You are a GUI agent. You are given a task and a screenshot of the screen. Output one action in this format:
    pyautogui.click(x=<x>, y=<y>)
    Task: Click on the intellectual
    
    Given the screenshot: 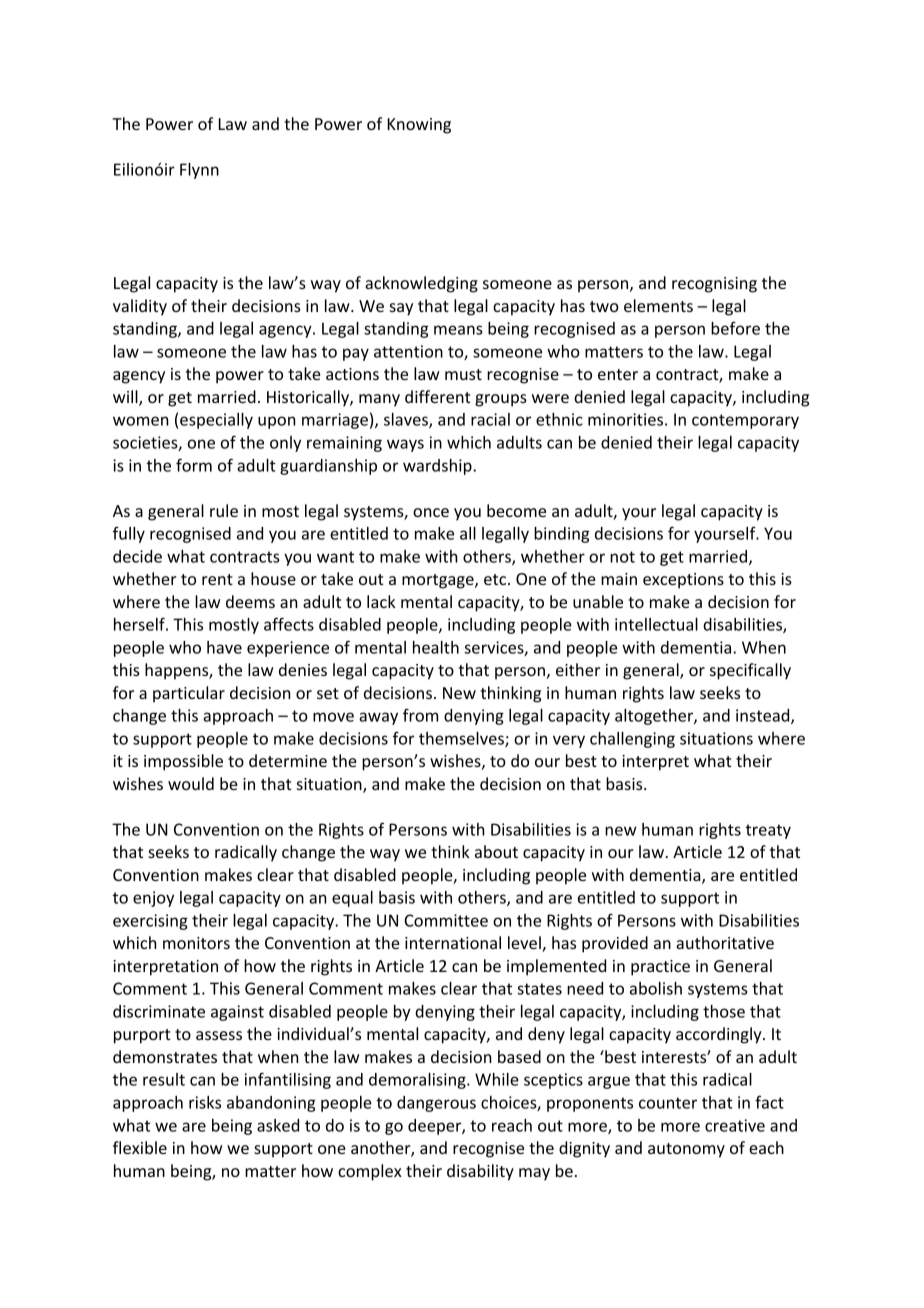 What is the action you would take?
    pyautogui.click(x=656, y=624)
